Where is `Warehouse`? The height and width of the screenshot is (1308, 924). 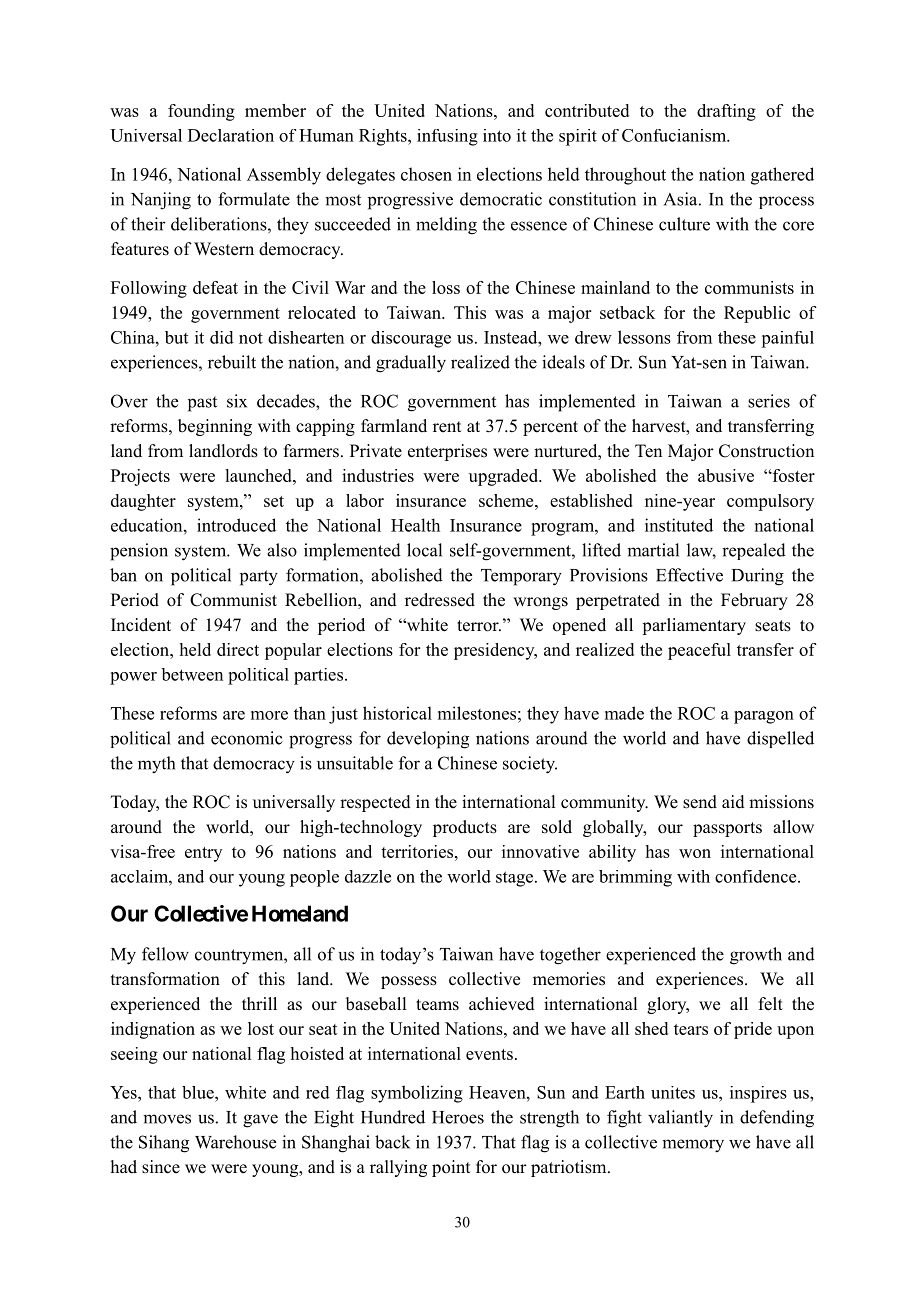 Warehouse is located at coordinates (235, 1142).
